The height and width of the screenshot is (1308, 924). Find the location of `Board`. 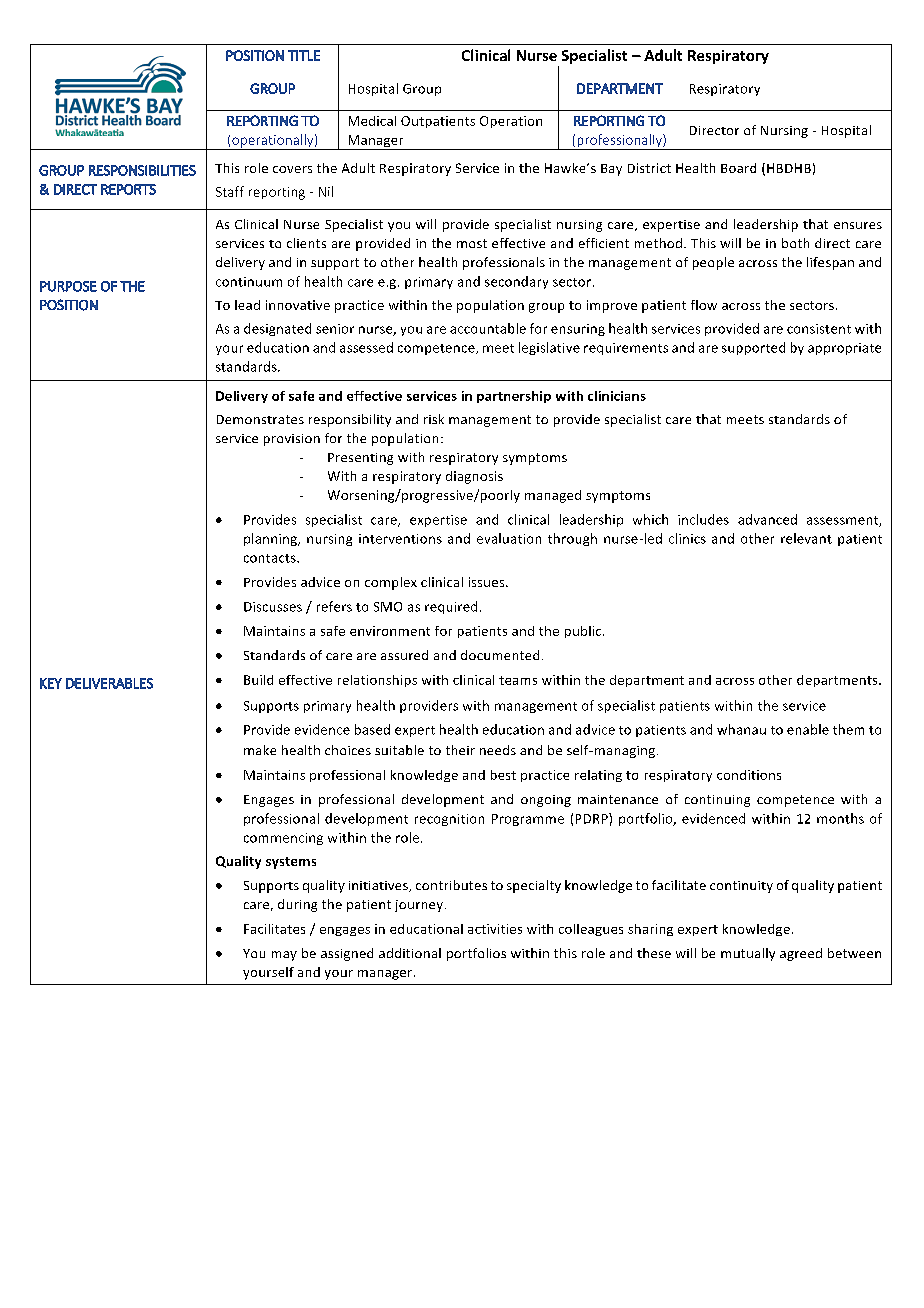

Board is located at coordinates (738, 168).
